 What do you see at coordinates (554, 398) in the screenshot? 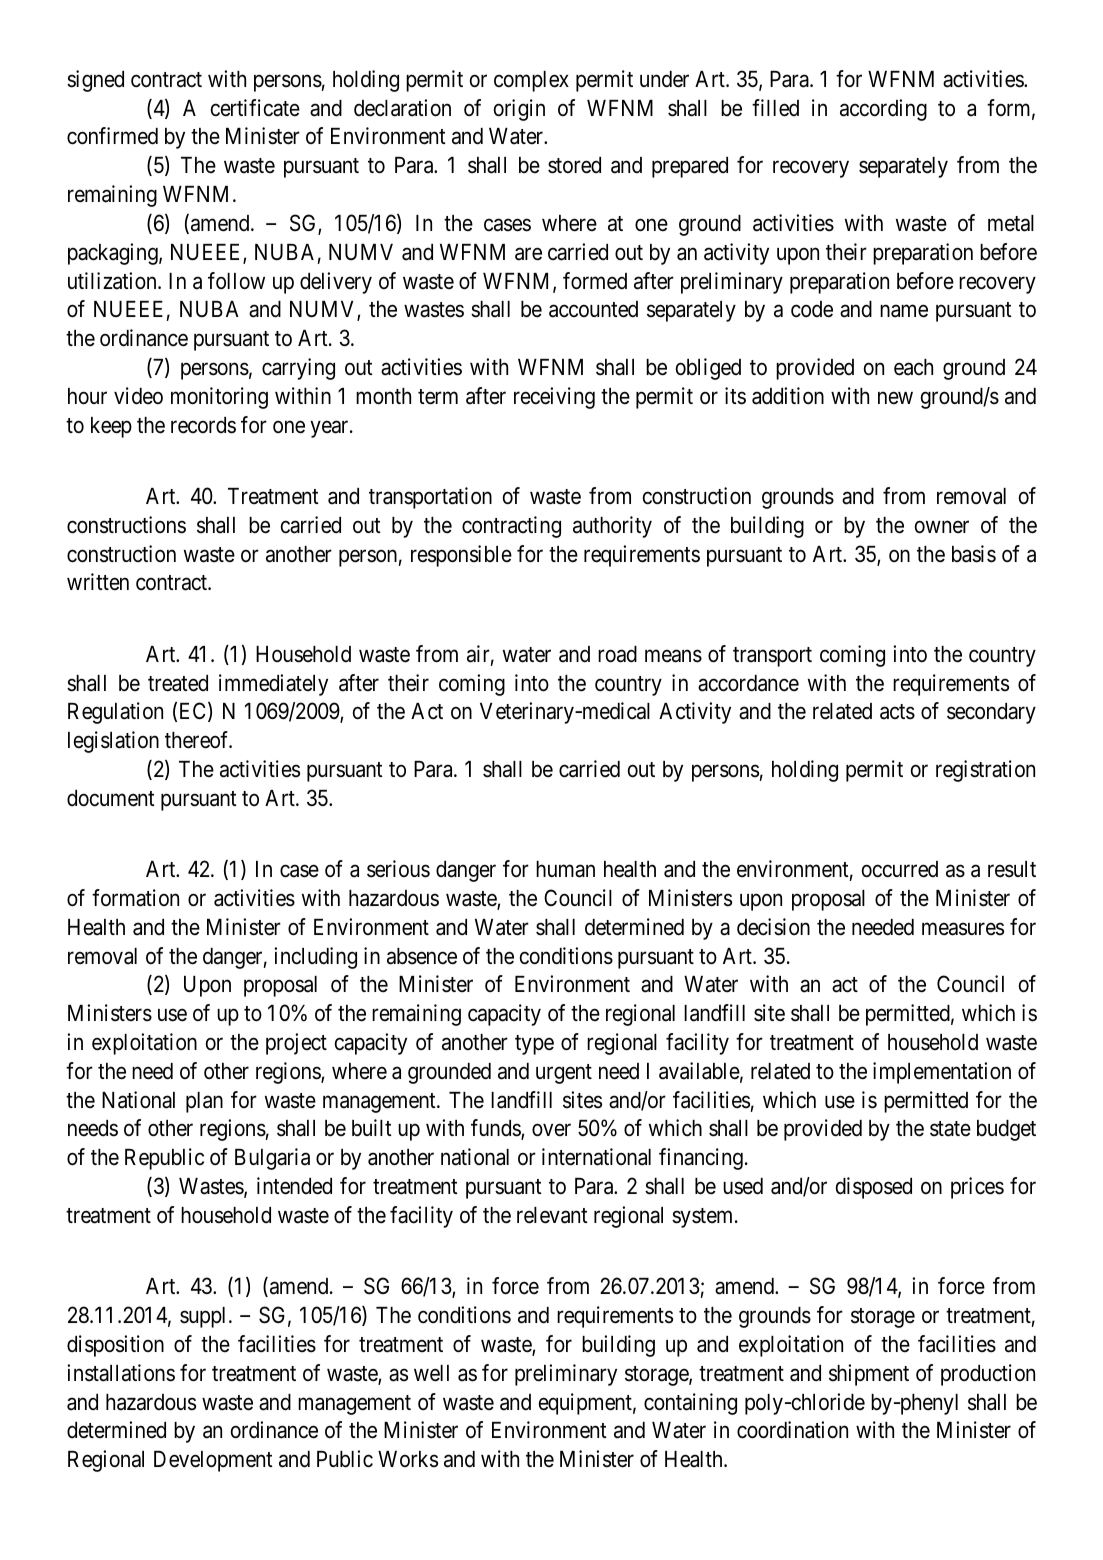
I see `receiving` at bounding box center [554, 398].
